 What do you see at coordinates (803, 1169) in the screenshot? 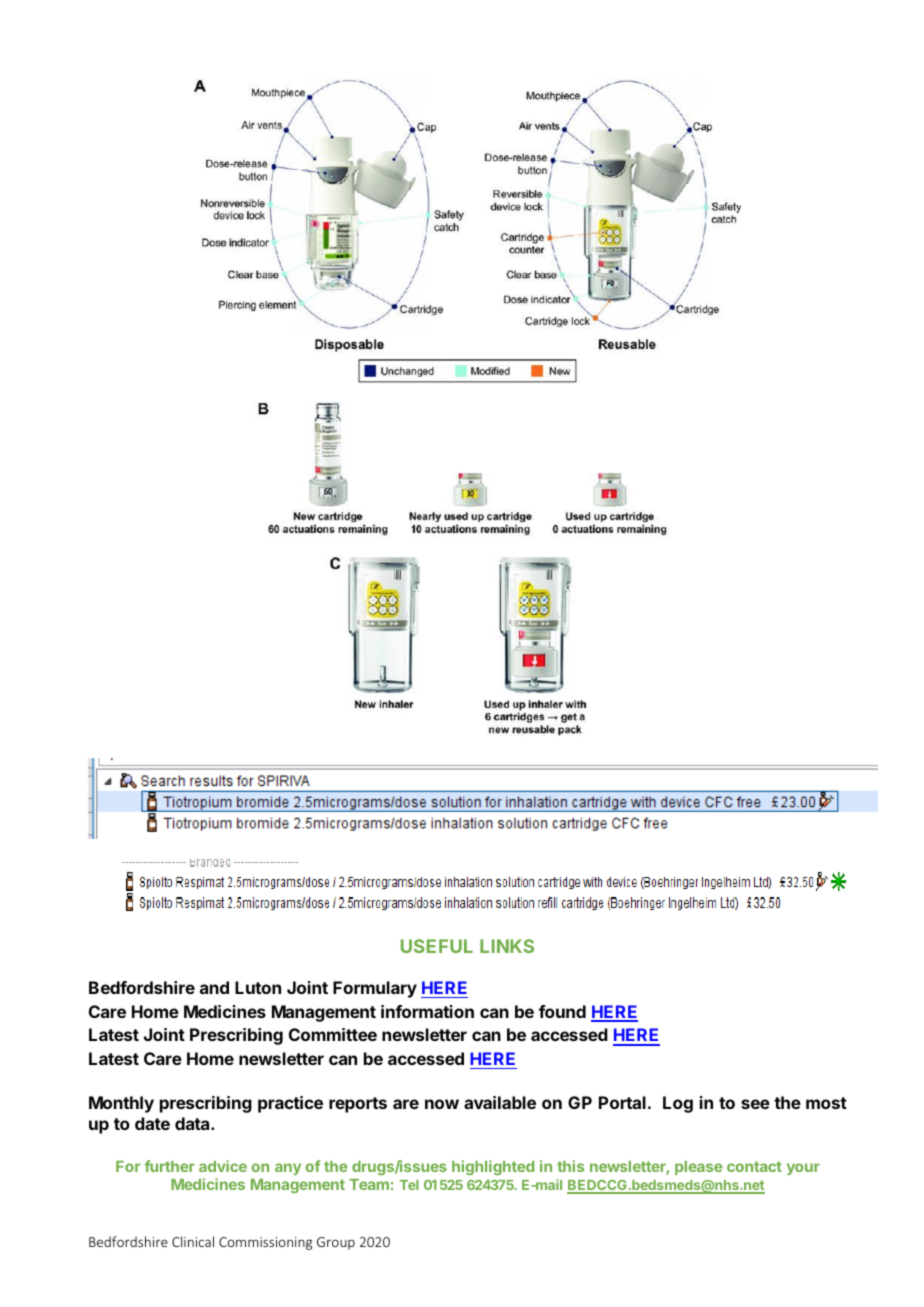
I see `your` at bounding box center [803, 1169].
